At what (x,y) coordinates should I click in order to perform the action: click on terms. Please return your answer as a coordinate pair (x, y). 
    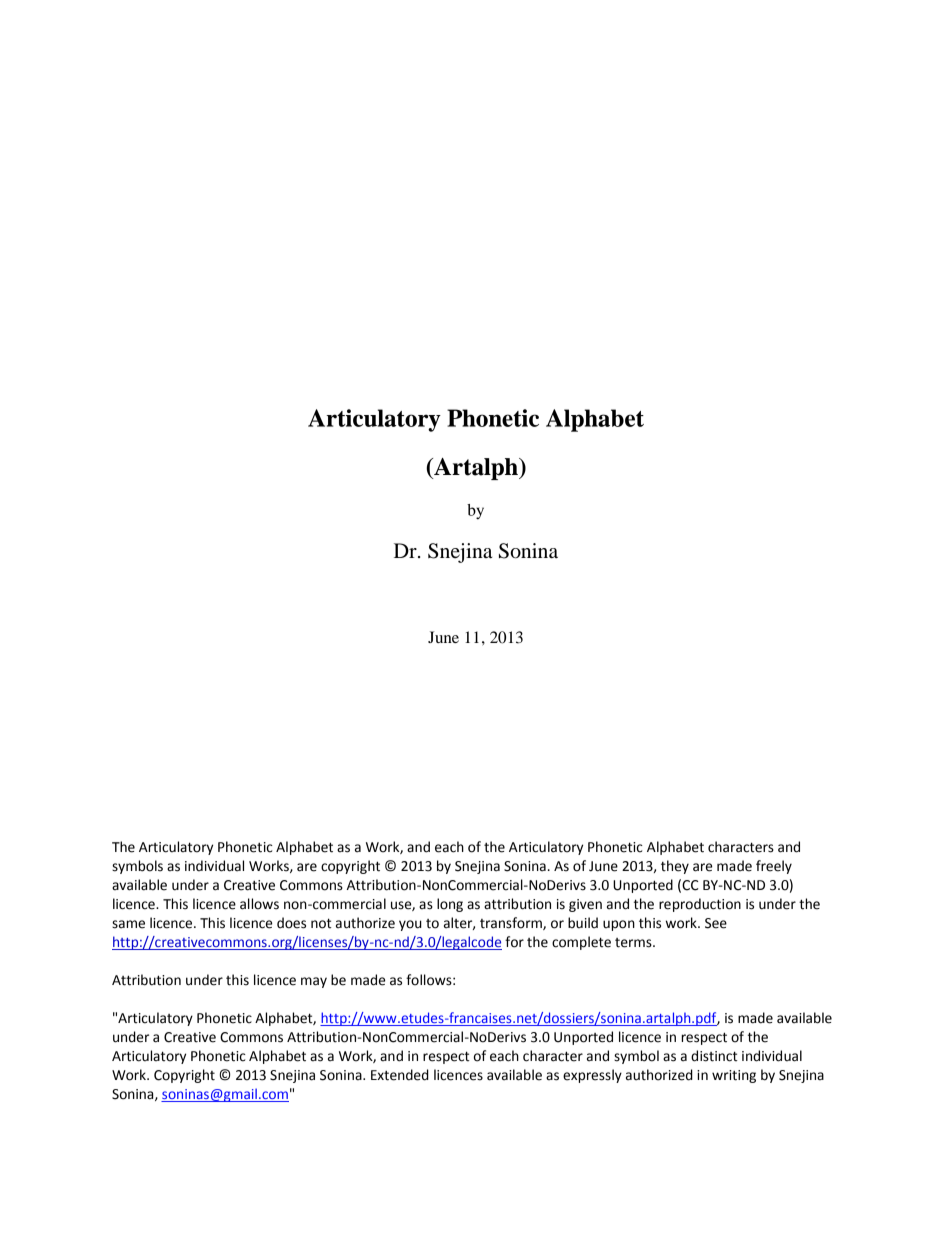
    Looking at the image, I should click on (634, 943).
